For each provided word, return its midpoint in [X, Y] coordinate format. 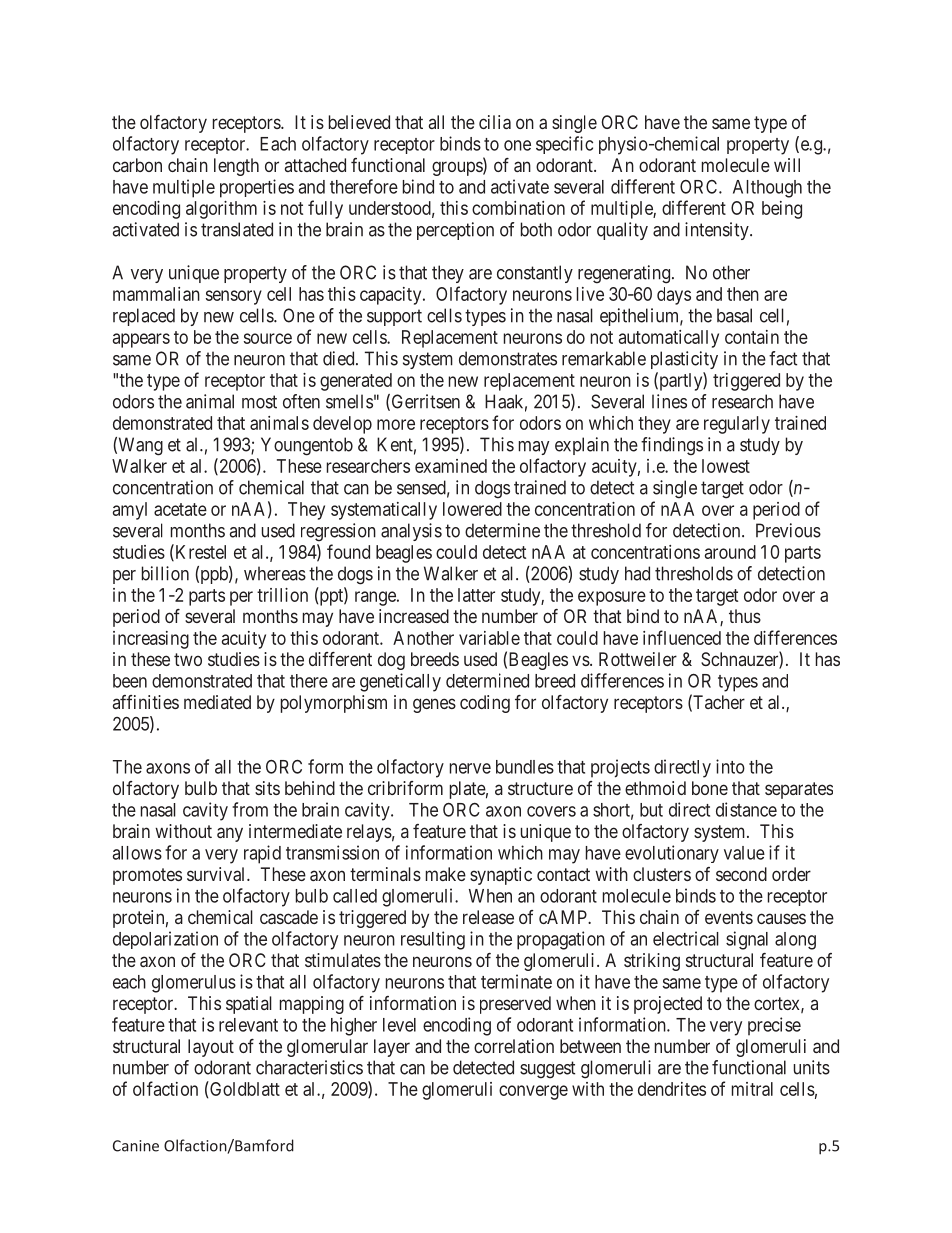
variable [489, 638]
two [188, 659]
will [787, 165]
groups [458, 168]
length [236, 167]
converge [533, 1092]
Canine [136, 1146]
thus [745, 616]
